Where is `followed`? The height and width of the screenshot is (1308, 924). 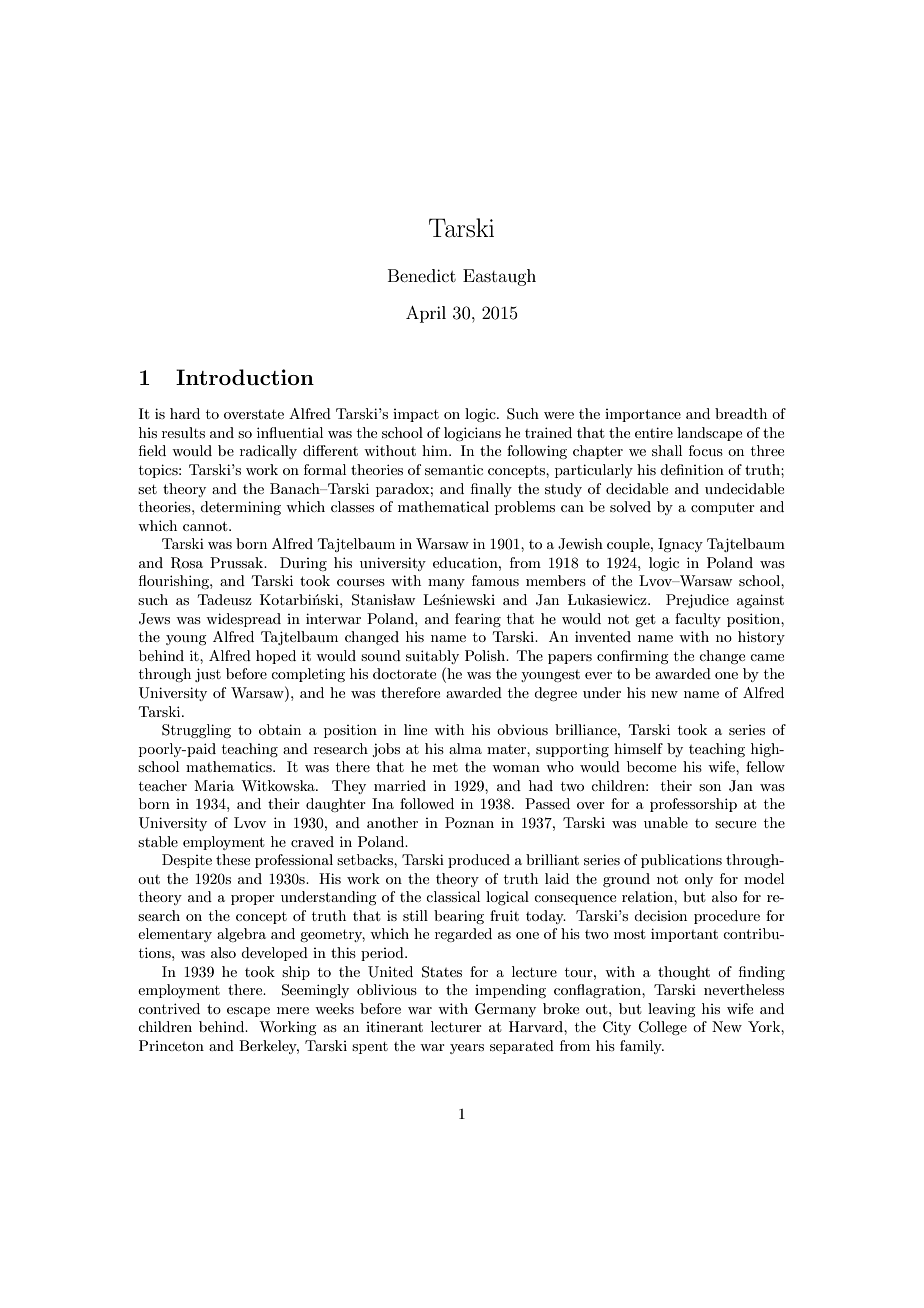
followed is located at coordinates (427, 803).
